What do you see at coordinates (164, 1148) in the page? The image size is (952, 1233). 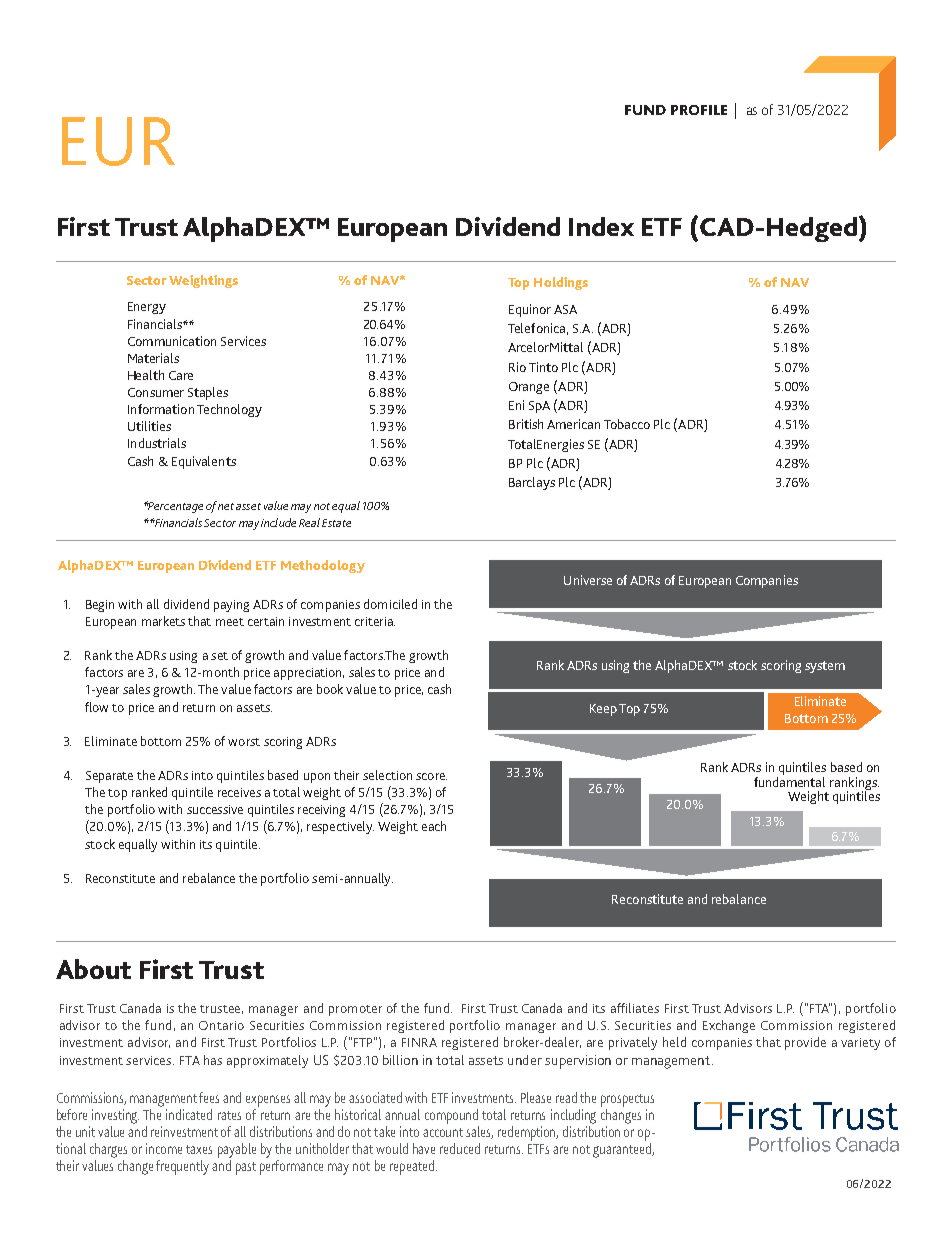 I see `income` at bounding box center [164, 1148].
